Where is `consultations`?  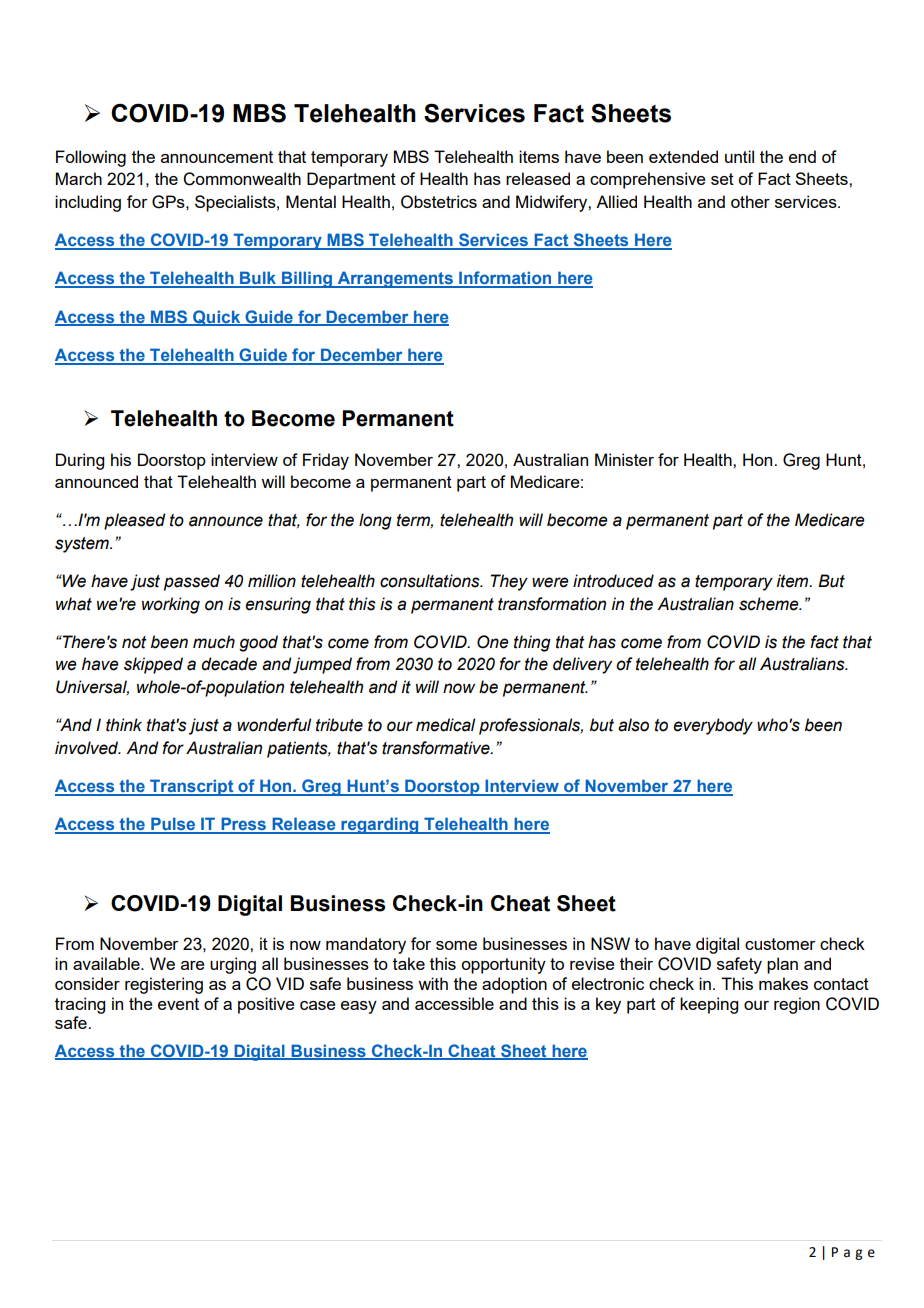
consultations is located at coordinates (431, 581).
